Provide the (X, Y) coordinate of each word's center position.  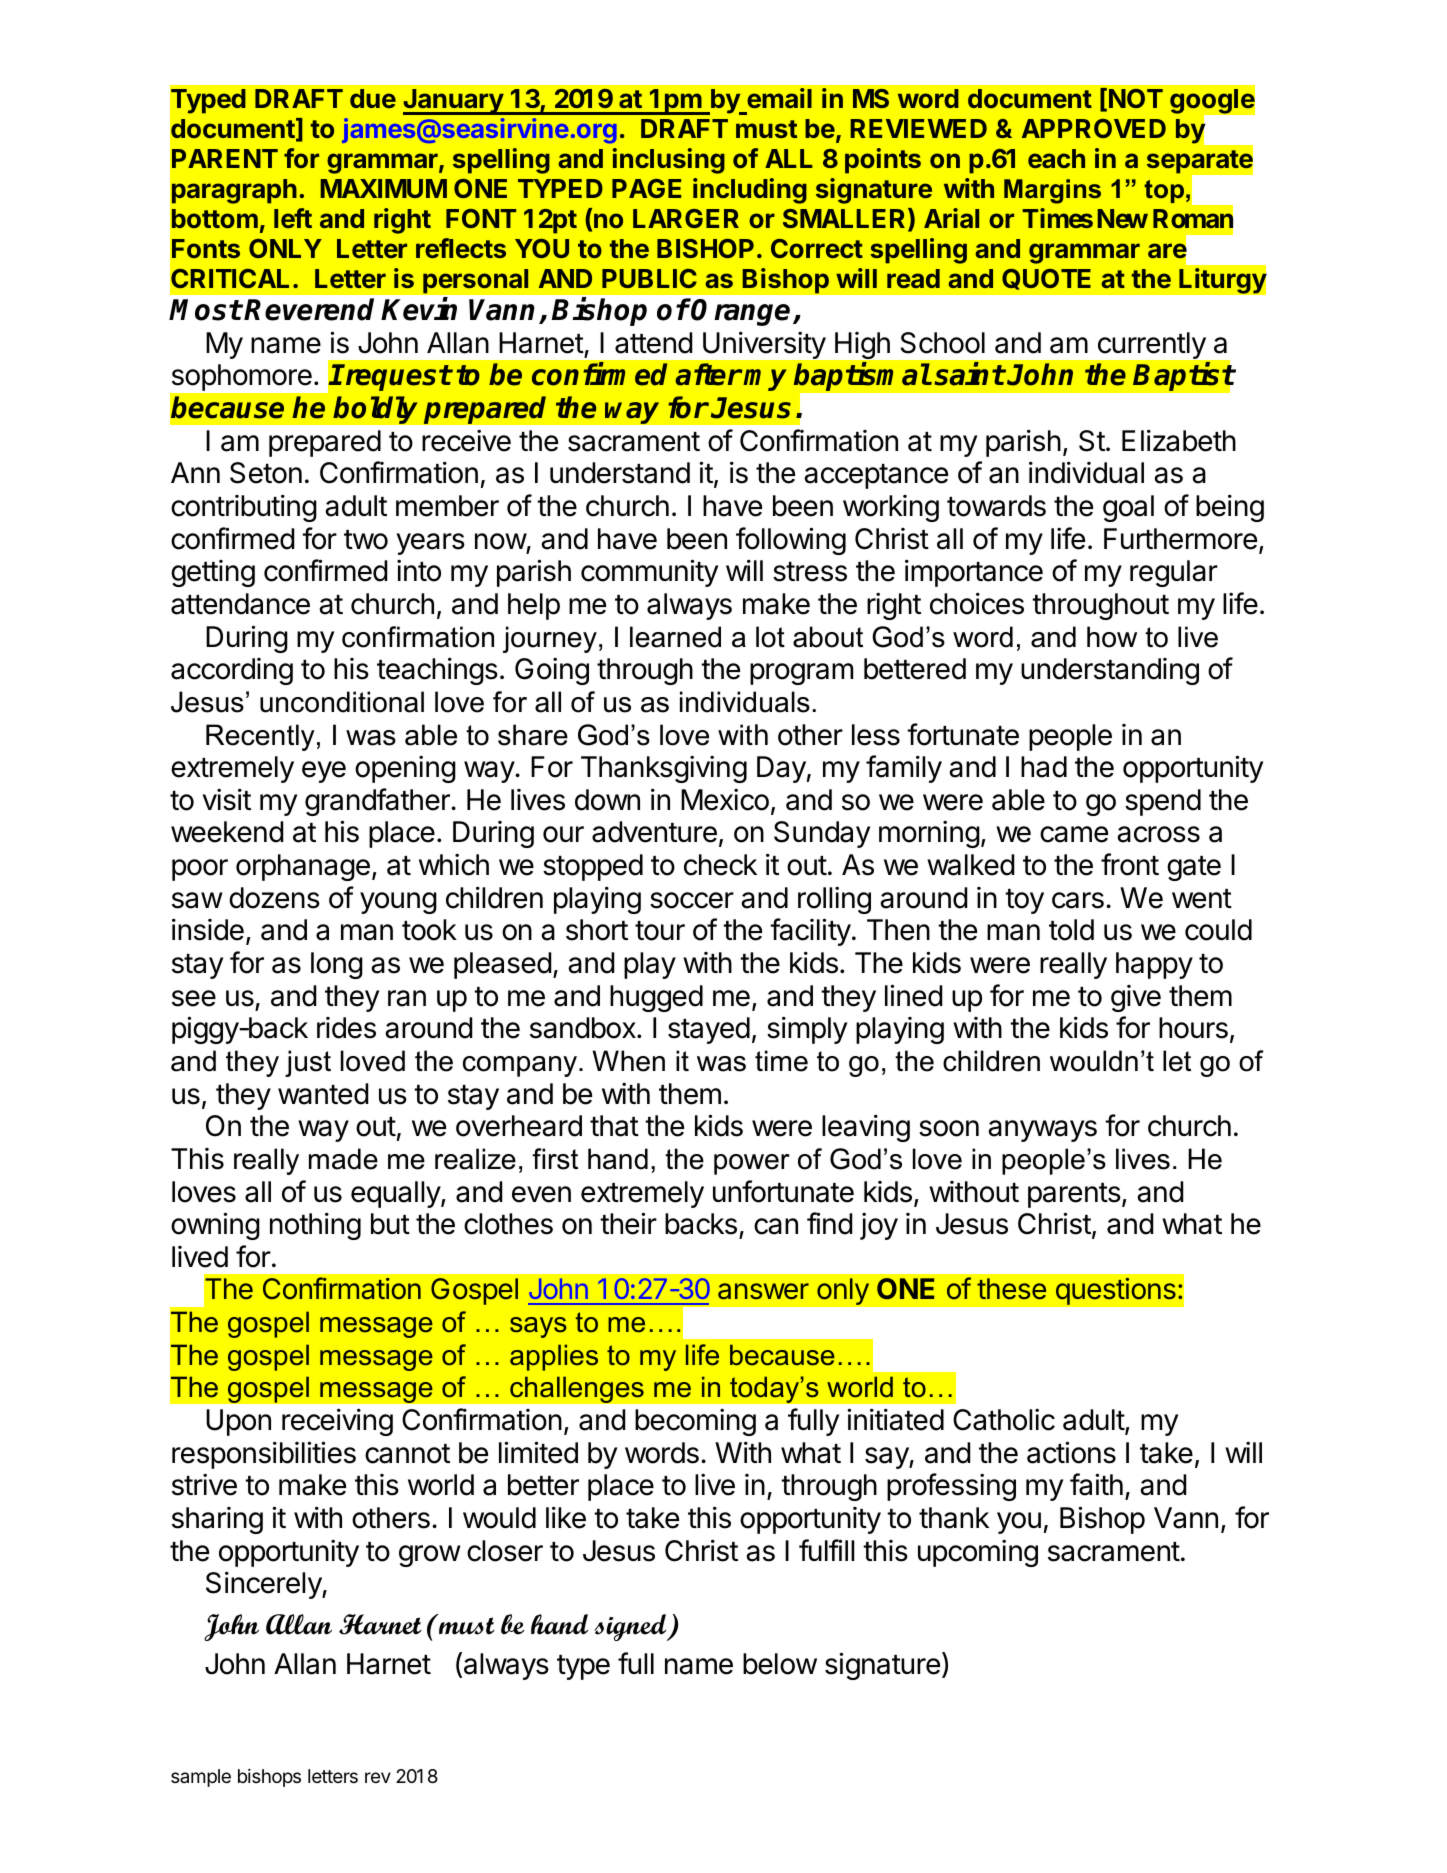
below (780, 1664)
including (750, 191)
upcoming (978, 1553)
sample (201, 1778)
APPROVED (1094, 128)
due (373, 98)
